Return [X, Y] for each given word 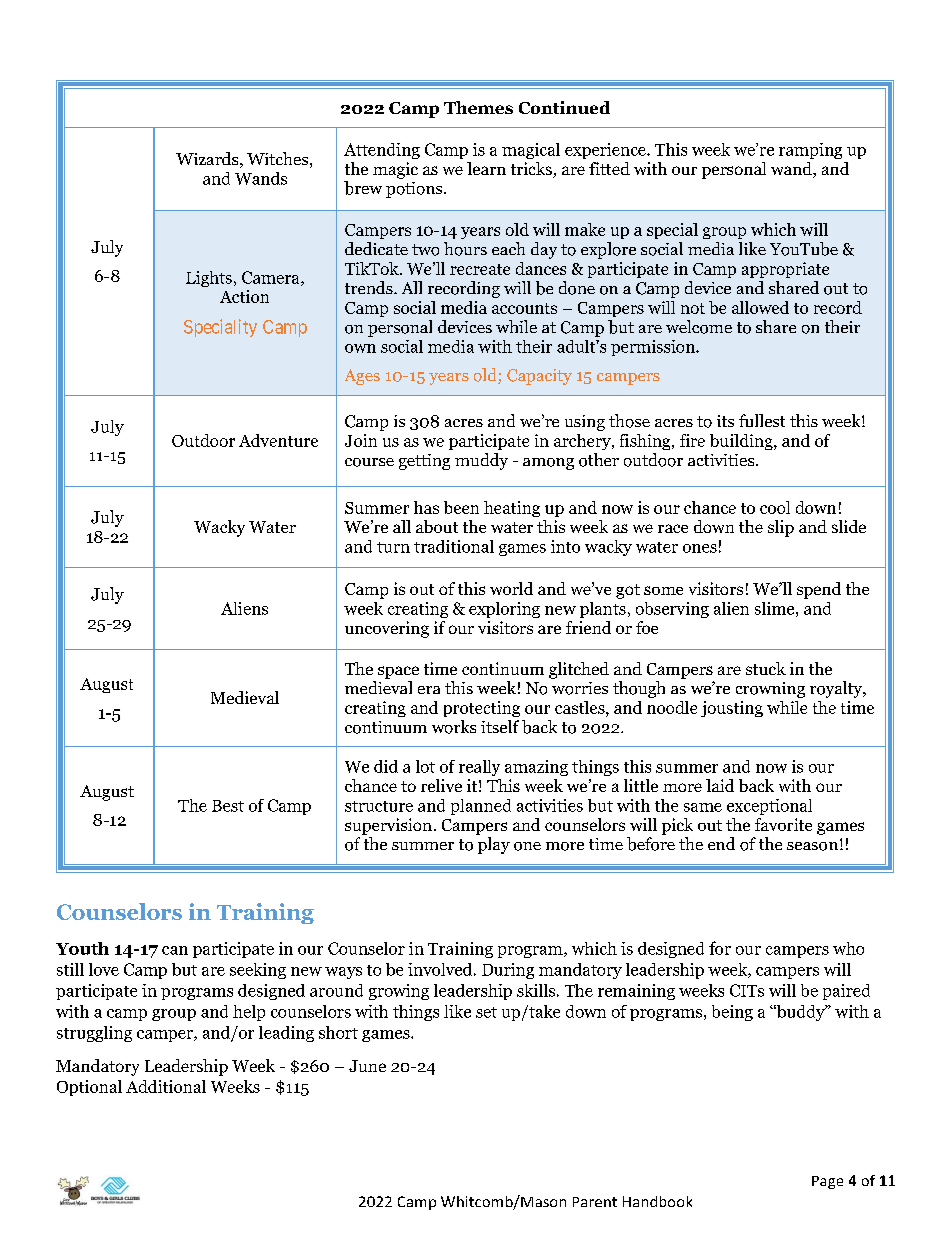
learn [486, 168]
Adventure [278, 440]
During [508, 971]
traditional [454, 546]
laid [720, 785]
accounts [524, 308]
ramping [810, 151]
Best [228, 806]
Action [244, 296]
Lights [209, 279]
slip [781, 528]
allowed [760, 307]
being [732, 1013]
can [175, 950]
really [479, 768]
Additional [166, 1086]
